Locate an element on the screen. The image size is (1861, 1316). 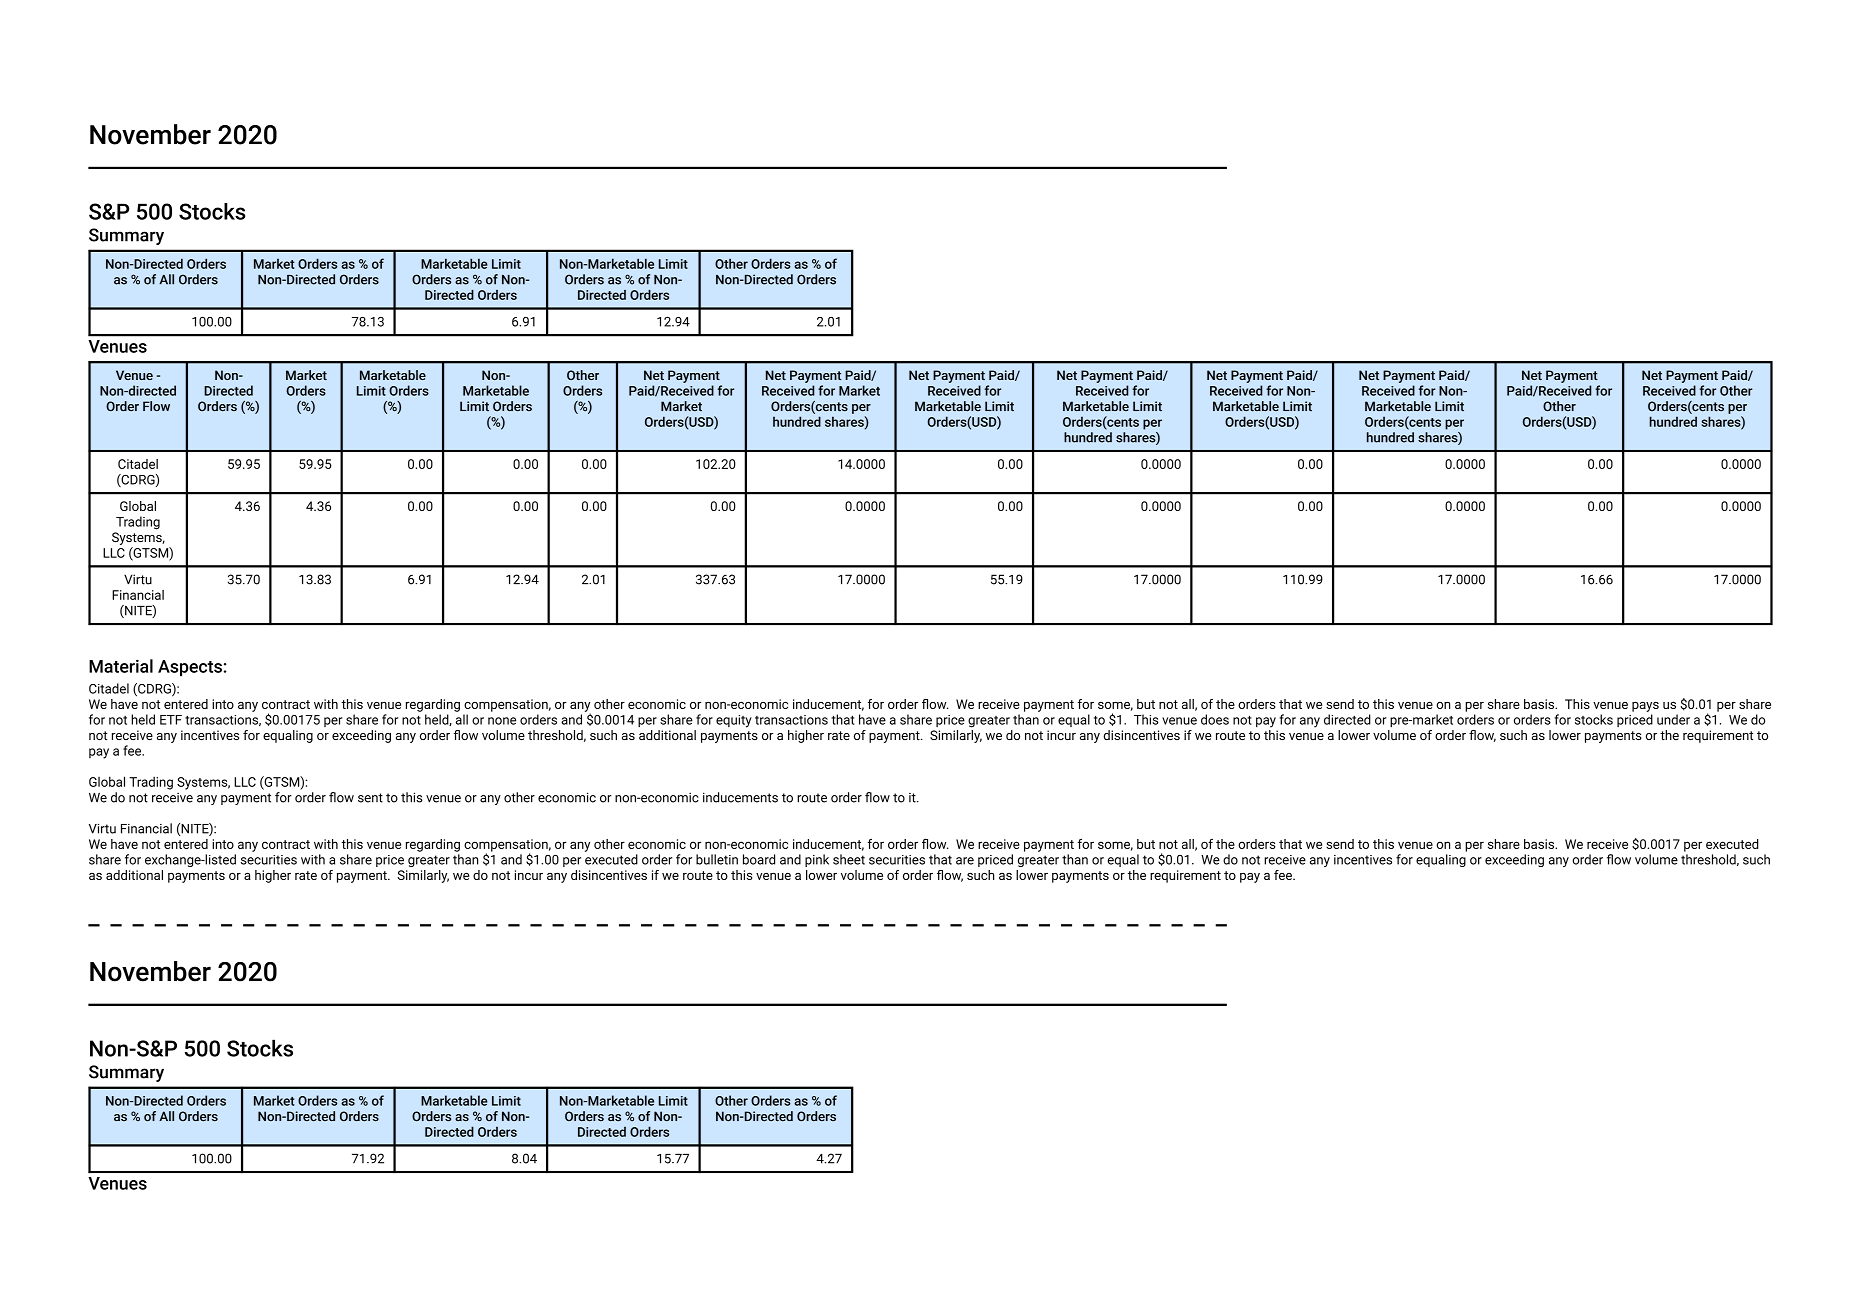
sent is located at coordinates (370, 798).
